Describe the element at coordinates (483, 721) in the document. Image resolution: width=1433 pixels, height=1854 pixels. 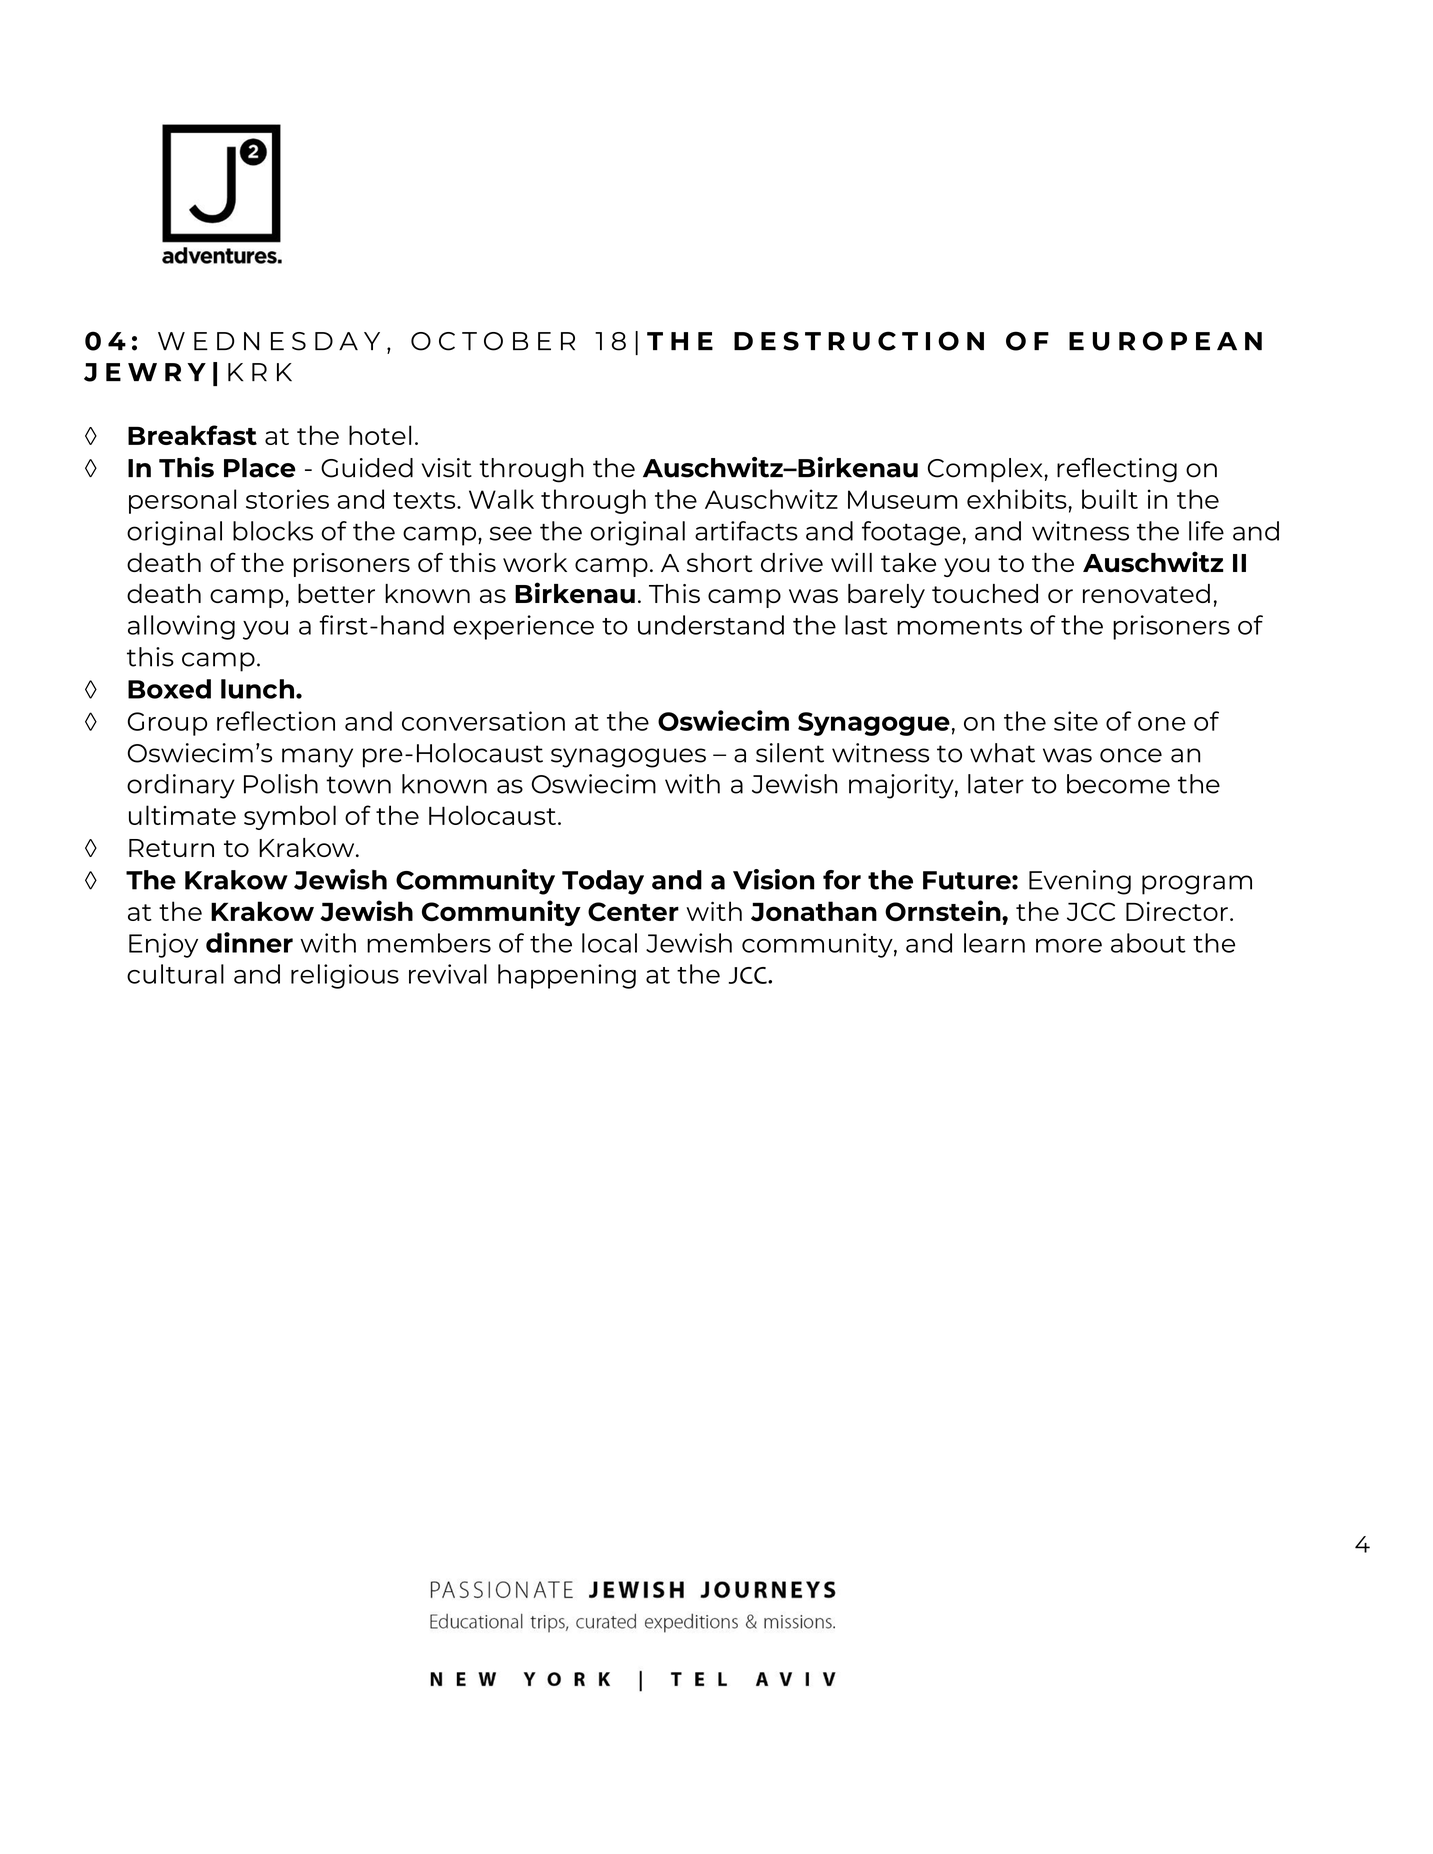
I see `conversation` at that location.
